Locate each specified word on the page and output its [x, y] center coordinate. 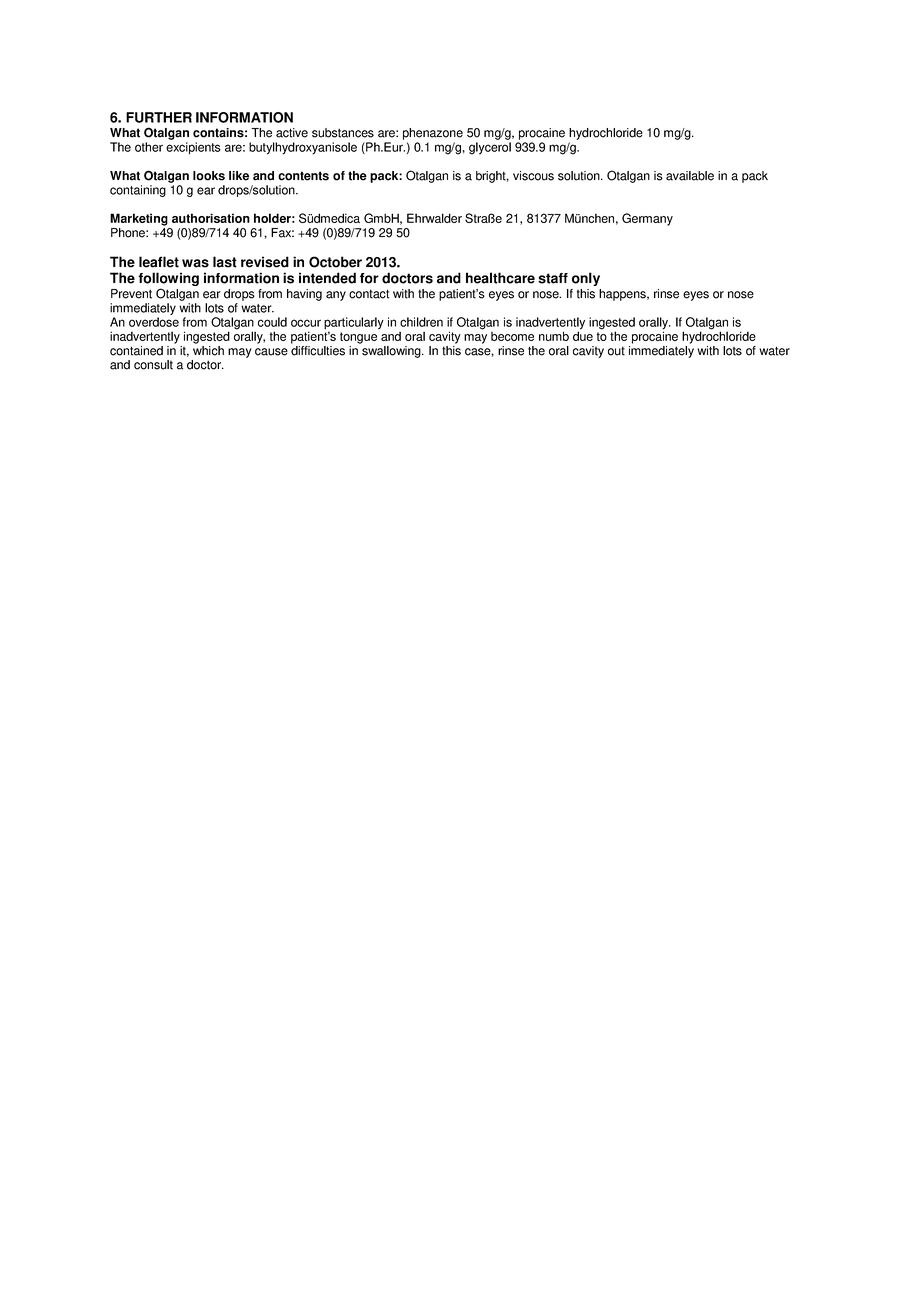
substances [343, 133]
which [208, 351]
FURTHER [159, 117]
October [335, 262]
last [225, 262]
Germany [647, 219]
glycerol [490, 148]
